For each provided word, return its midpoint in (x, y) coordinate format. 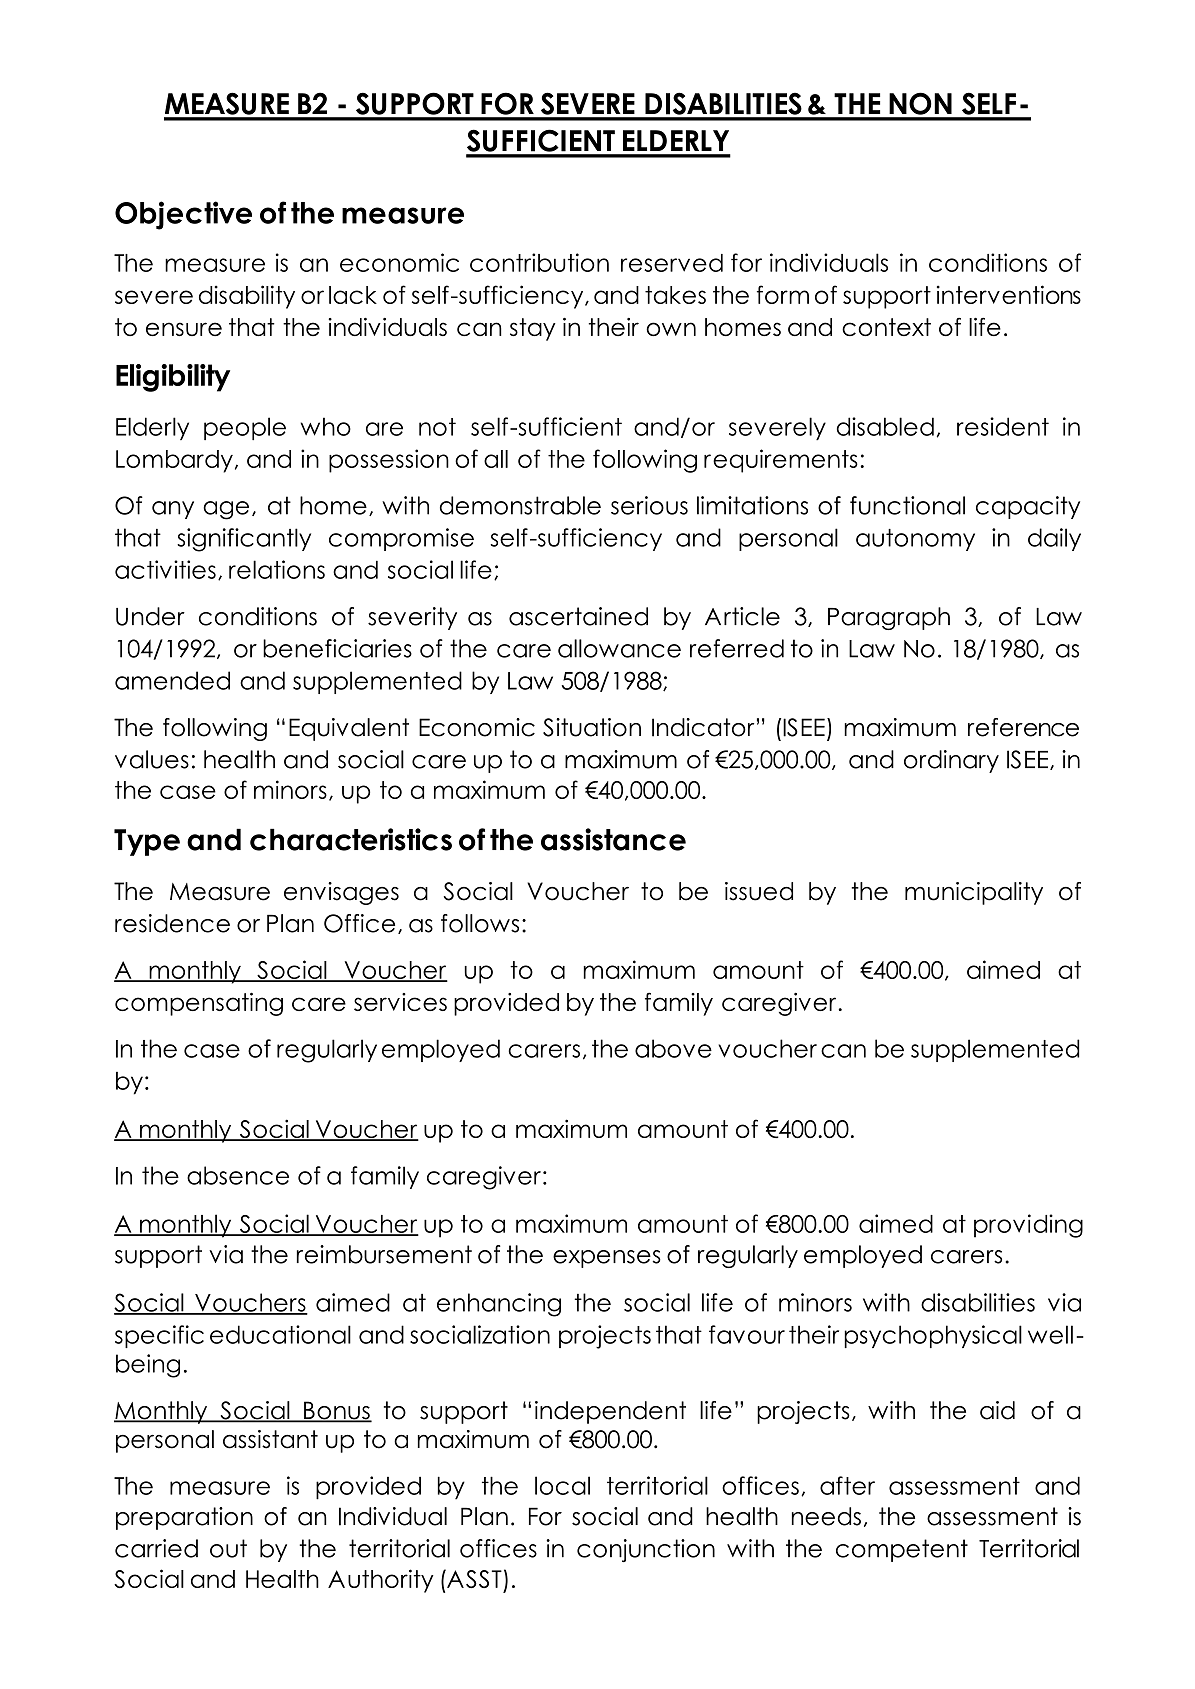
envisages (341, 893)
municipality (974, 893)
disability (247, 297)
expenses (607, 1259)
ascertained (578, 616)
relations (277, 569)
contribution (539, 262)
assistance (613, 839)
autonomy (915, 540)
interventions (1009, 294)
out (228, 1548)
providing (1028, 1226)
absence (238, 1175)
